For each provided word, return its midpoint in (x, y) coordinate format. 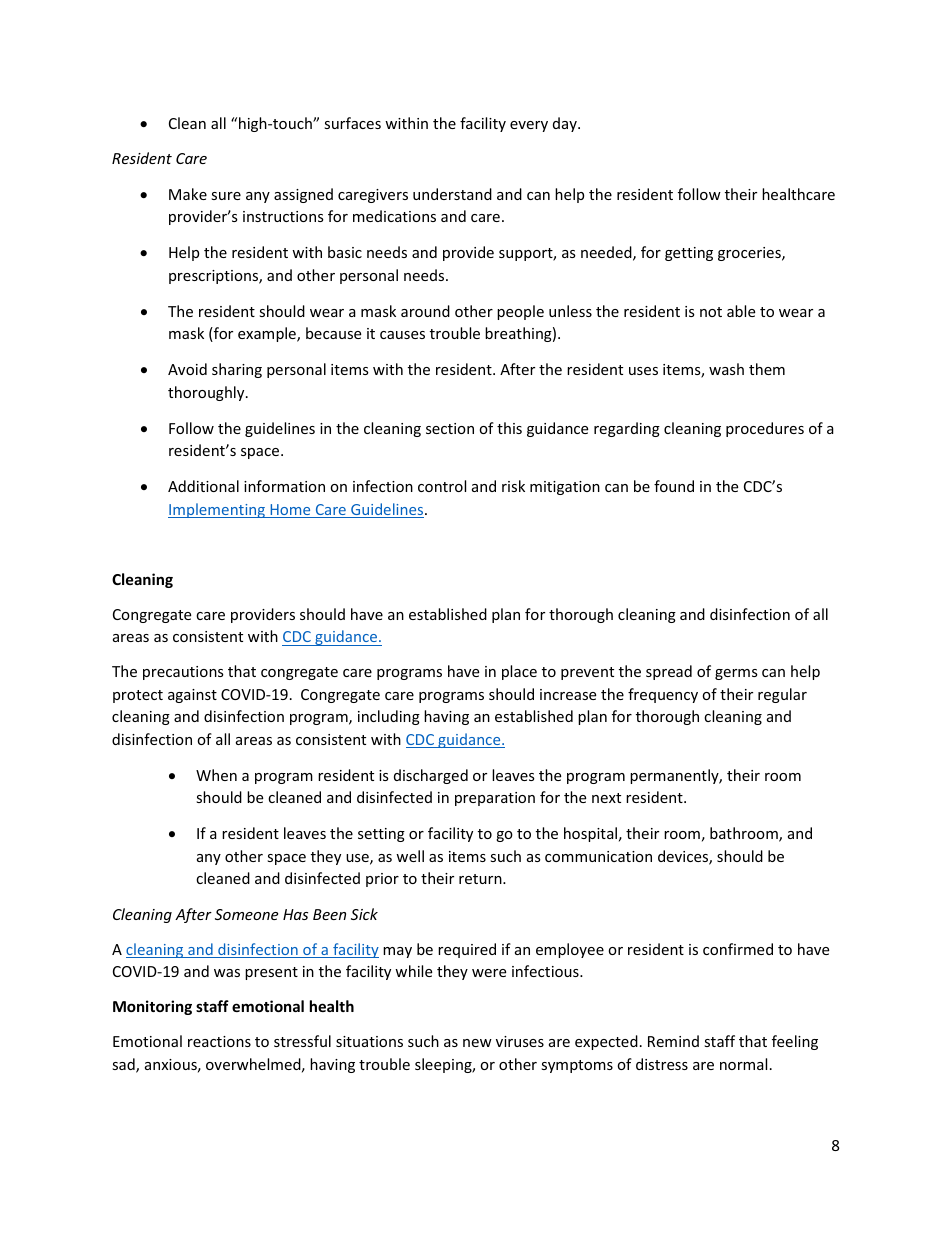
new (477, 1043)
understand (452, 194)
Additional (203, 486)
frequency (663, 695)
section (450, 428)
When (216, 775)
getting (689, 254)
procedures (765, 429)
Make (188, 194)
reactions (219, 1041)
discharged (431, 776)
